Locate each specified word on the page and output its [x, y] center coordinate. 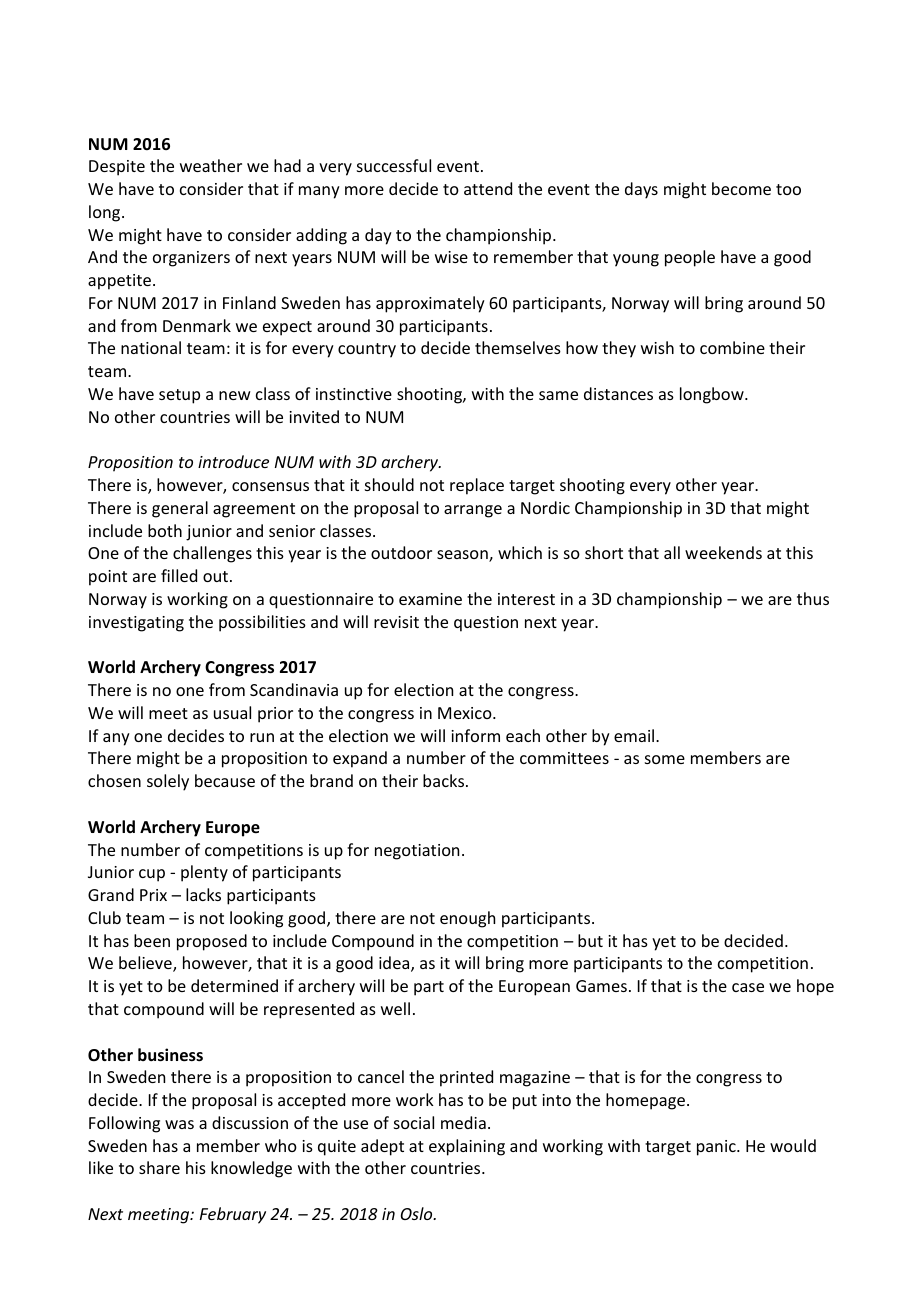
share [159, 1167]
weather [211, 165]
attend [488, 188]
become [741, 188]
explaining [467, 1147]
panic [717, 1148]
